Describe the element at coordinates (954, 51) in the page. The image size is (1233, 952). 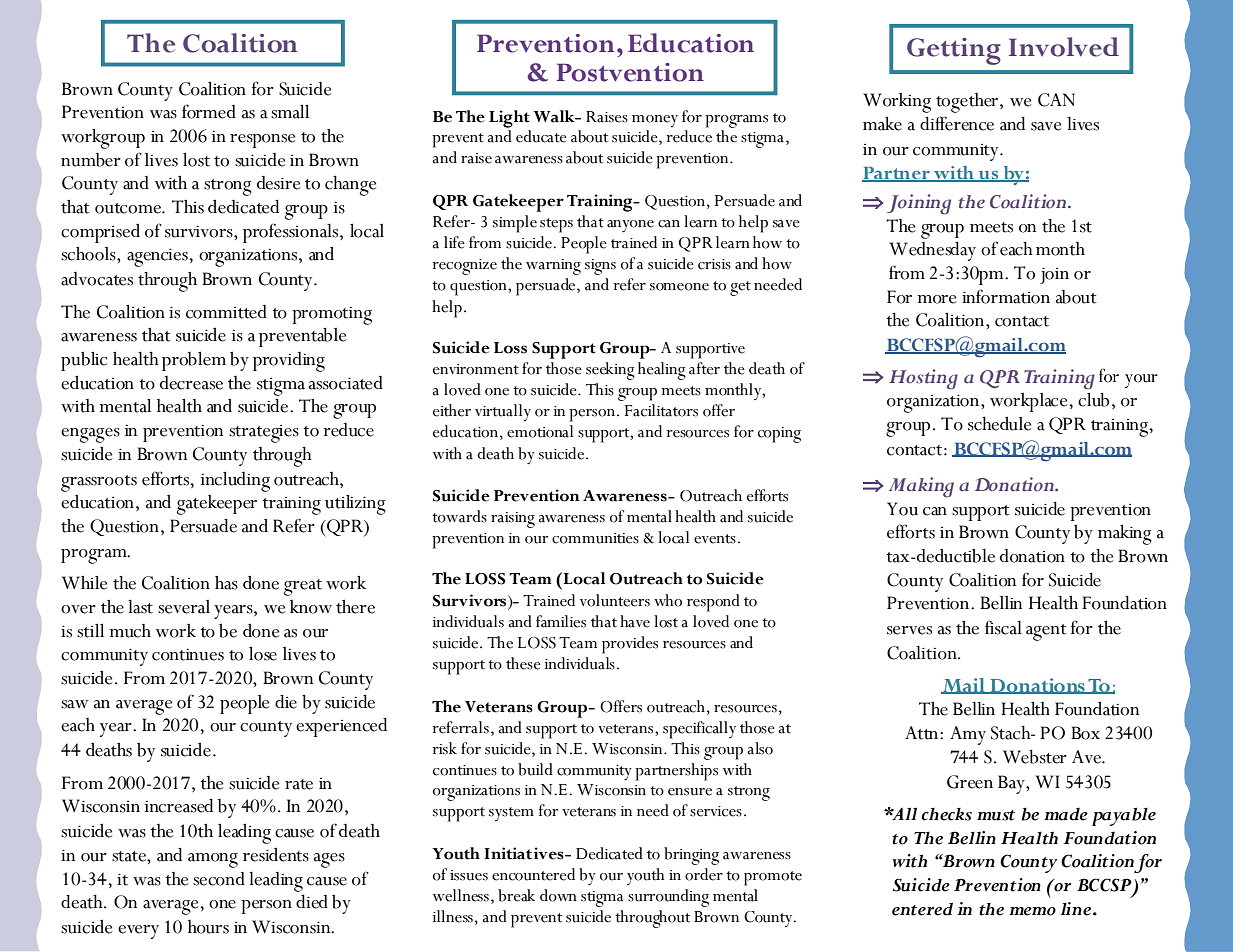
I see `Getting` at that location.
